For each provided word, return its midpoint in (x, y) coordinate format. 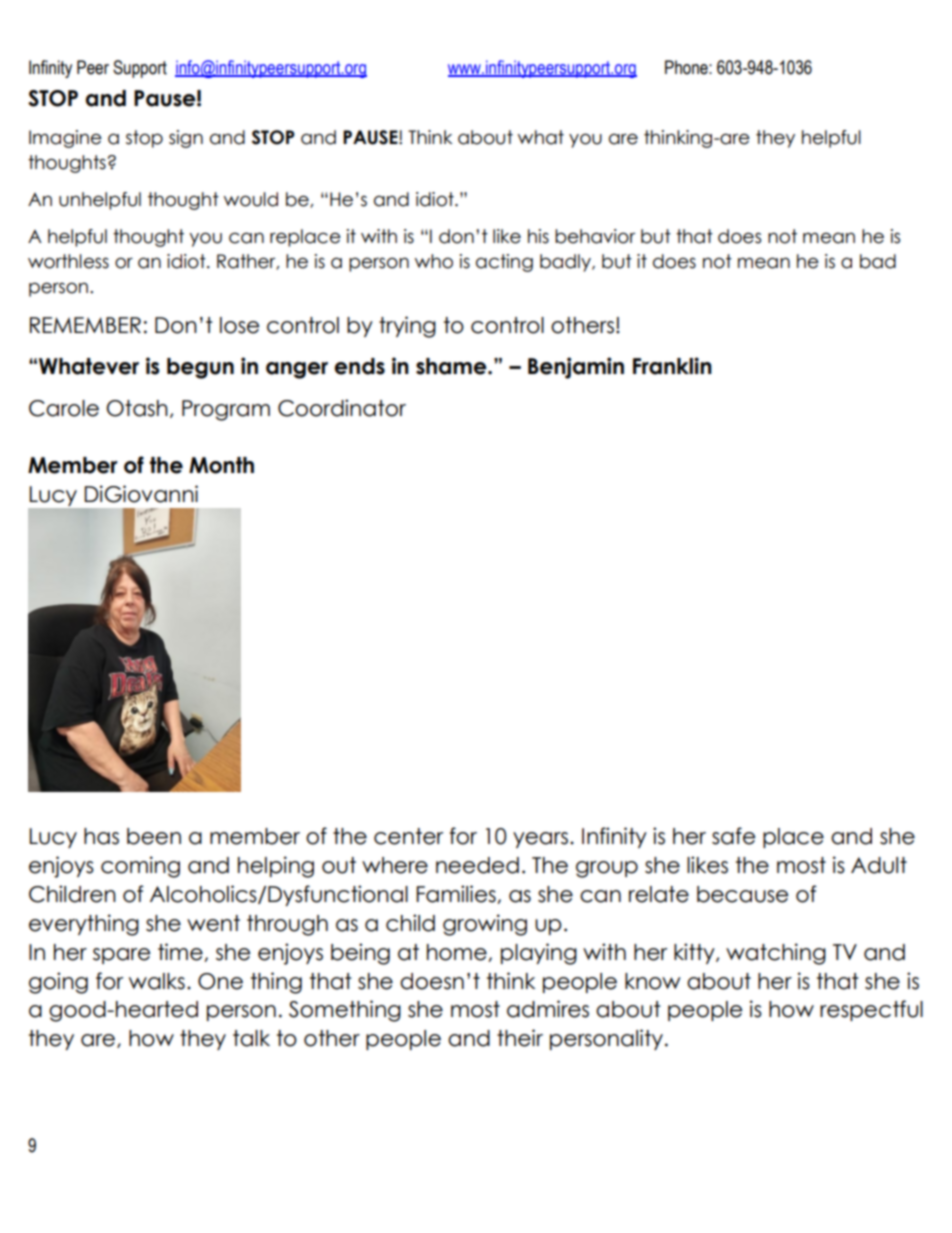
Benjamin (576, 368)
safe (733, 836)
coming (140, 867)
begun (200, 368)
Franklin (672, 366)
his (538, 236)
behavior (595, 236)
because (742, 894)
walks (157, 981)
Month (221, 465)
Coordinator (342, 408)
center (408, 836)
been (154, 836)
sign (186, 139)
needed (477, 865)
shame (452, 366)
